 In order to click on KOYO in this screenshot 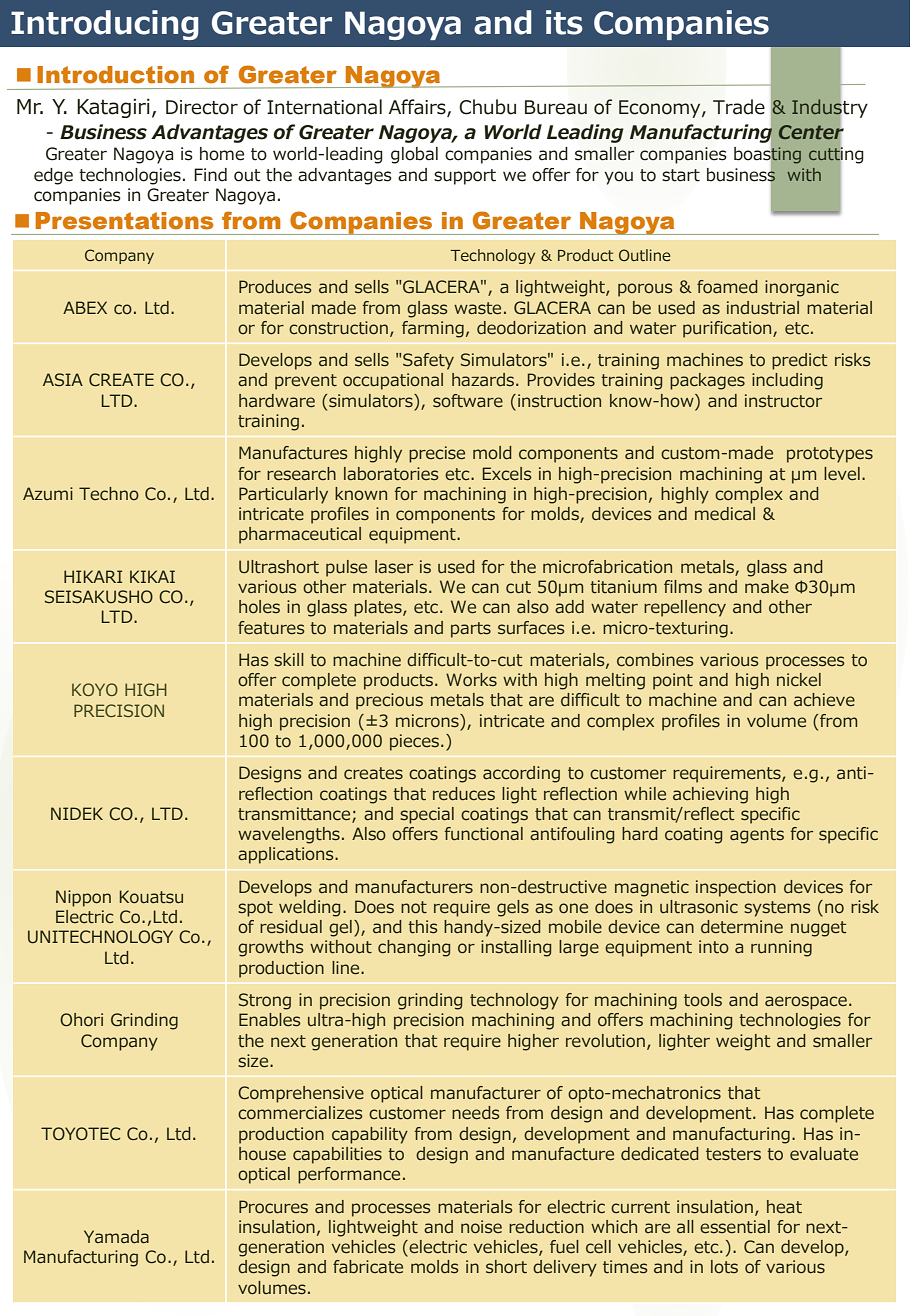, I will do `click(95, 689)`.
